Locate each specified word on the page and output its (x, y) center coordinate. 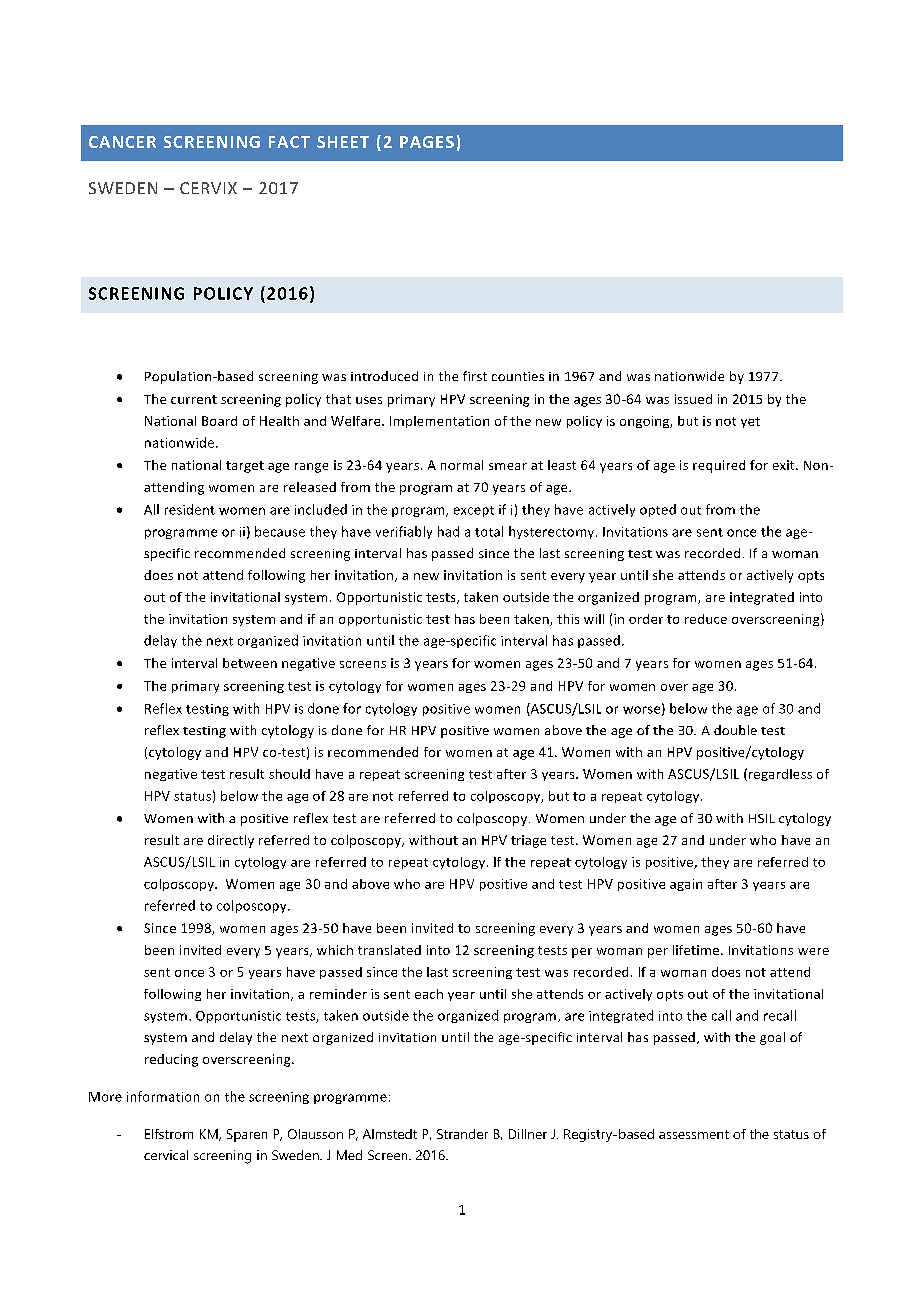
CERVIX (208, 188)
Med (349, 1155)
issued (693, 399)
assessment (694, 1134)
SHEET (343, 142)
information (163, 1096)
